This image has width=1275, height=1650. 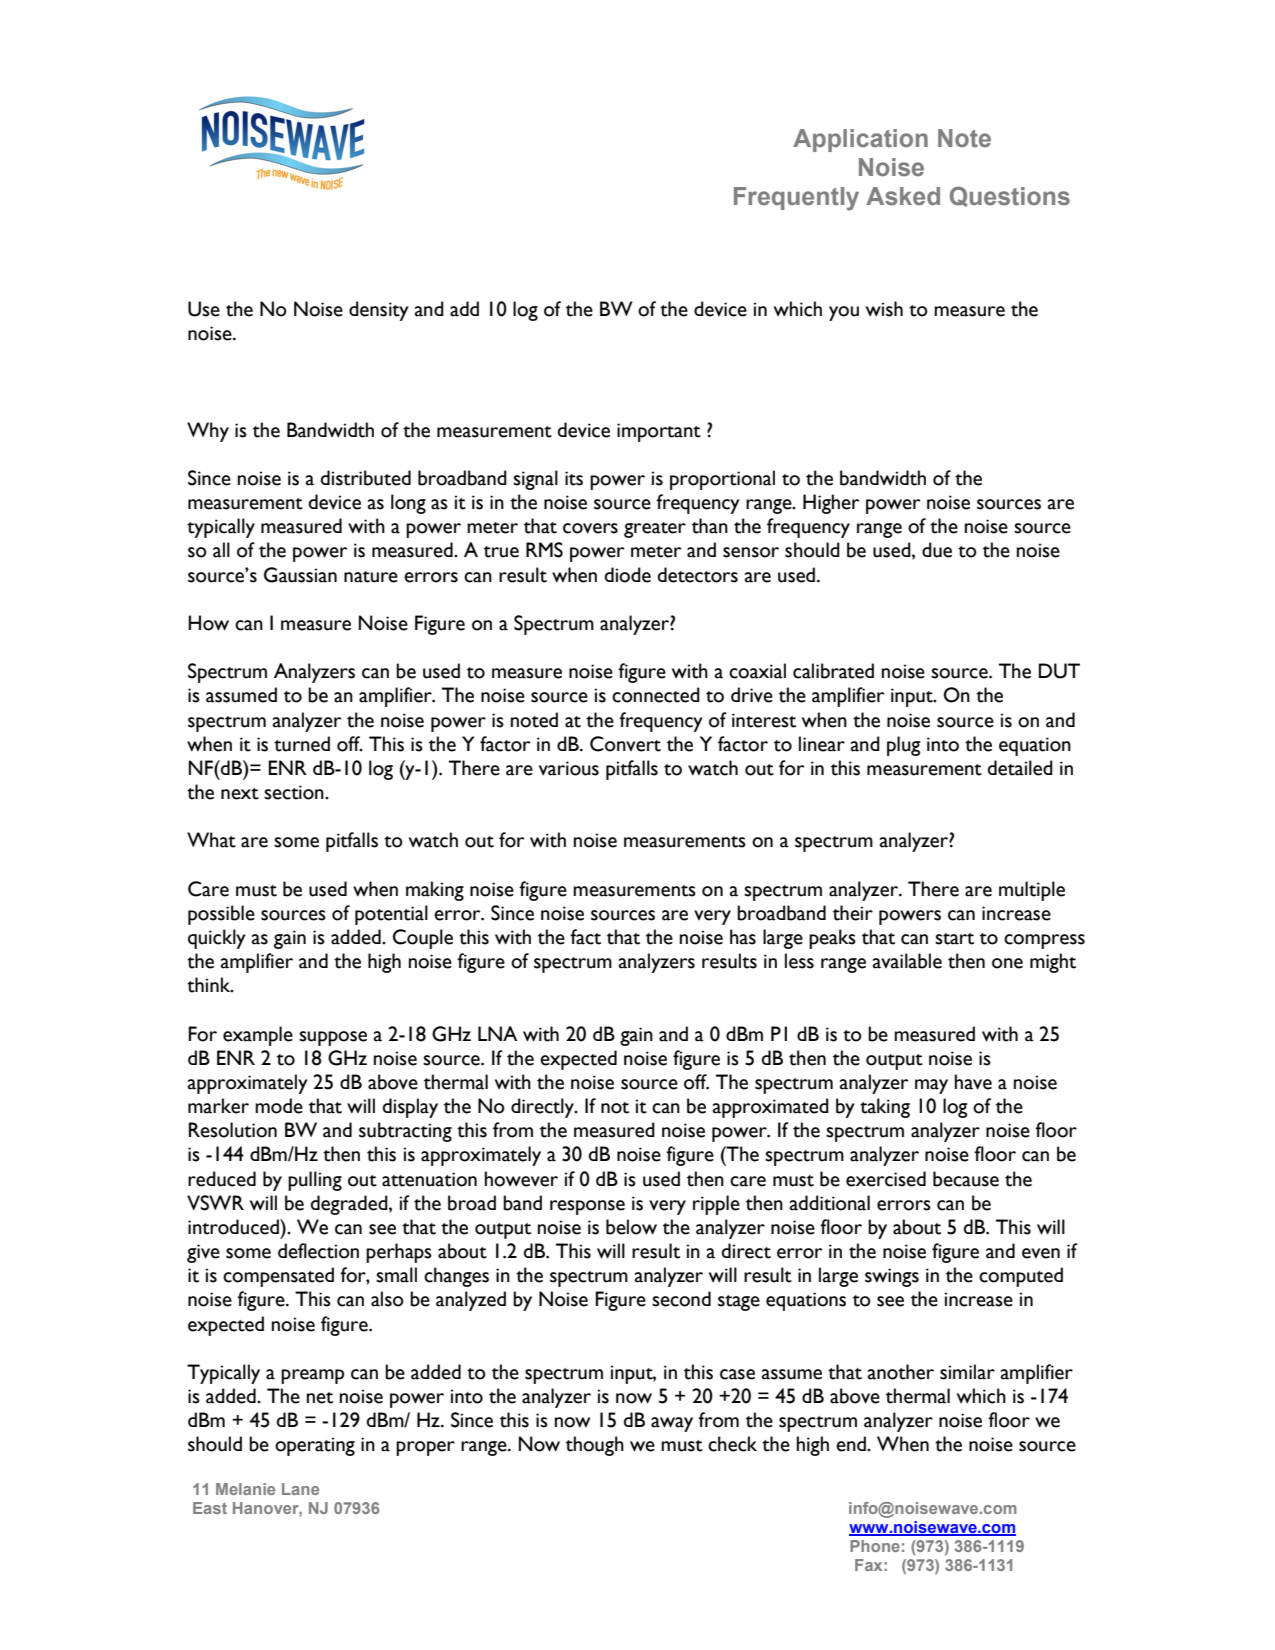 What do you see at coordinates (631, 1227) in the image?
I see `below` at bounding box center [631, 1227].
